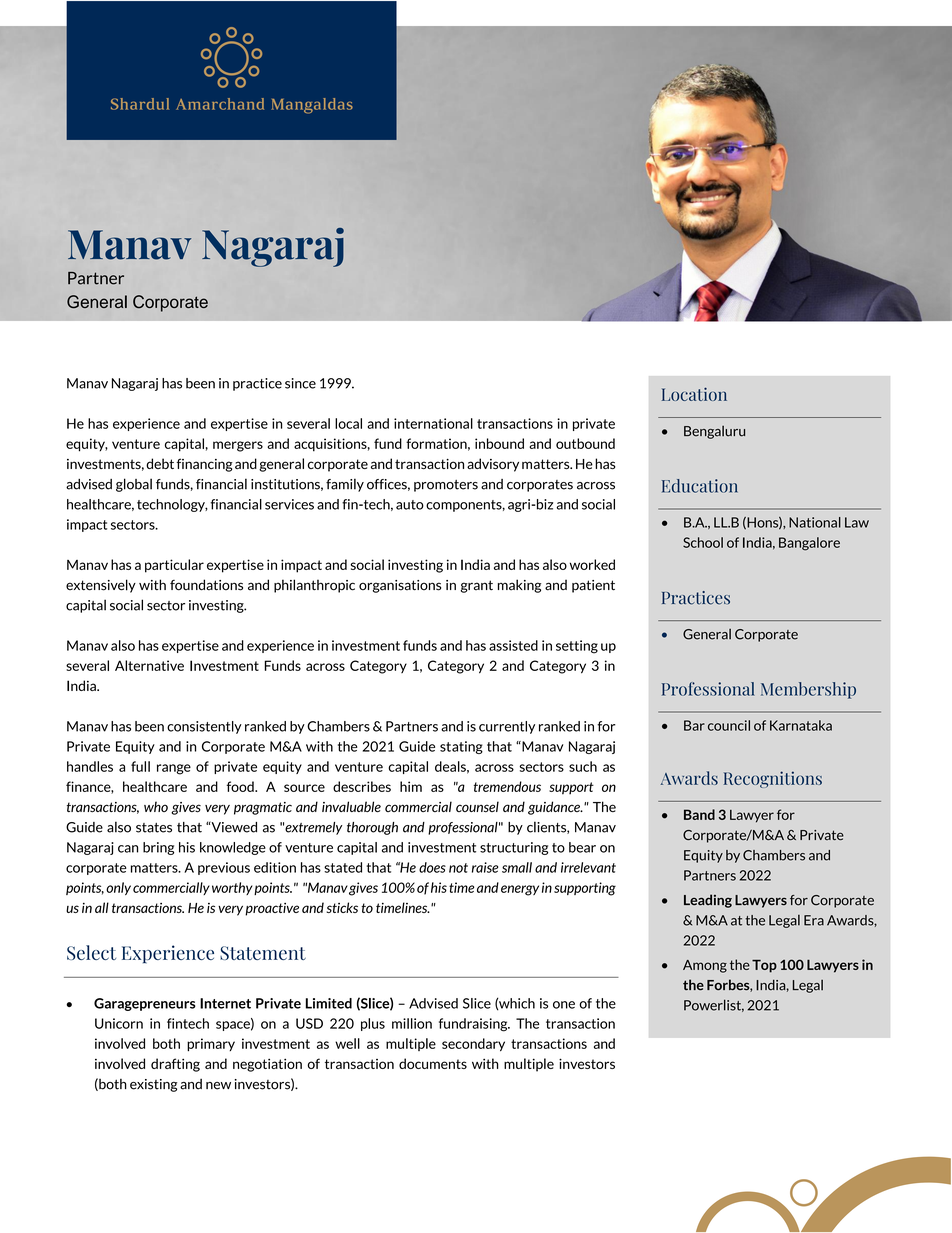  What do you see at coordinates (694, 394) in the page?
I see `Location` at bounding box center [694, 394].
